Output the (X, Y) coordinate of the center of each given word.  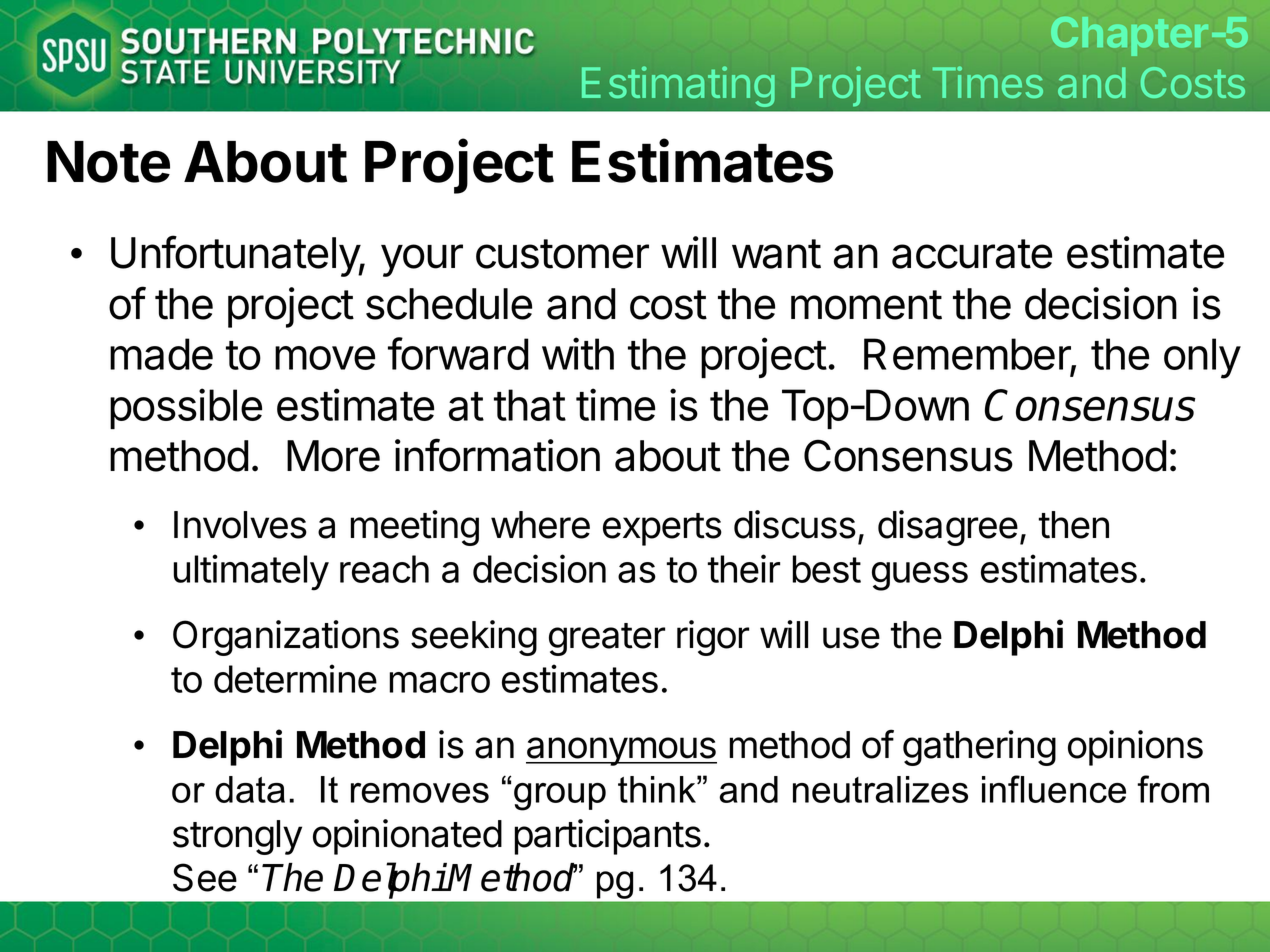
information (497, 455)
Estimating (678, 86)
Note (108, 162)
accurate (972, 254)
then (1074, 525)
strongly (237, 837)
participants (607, 837)
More (333, 456)
